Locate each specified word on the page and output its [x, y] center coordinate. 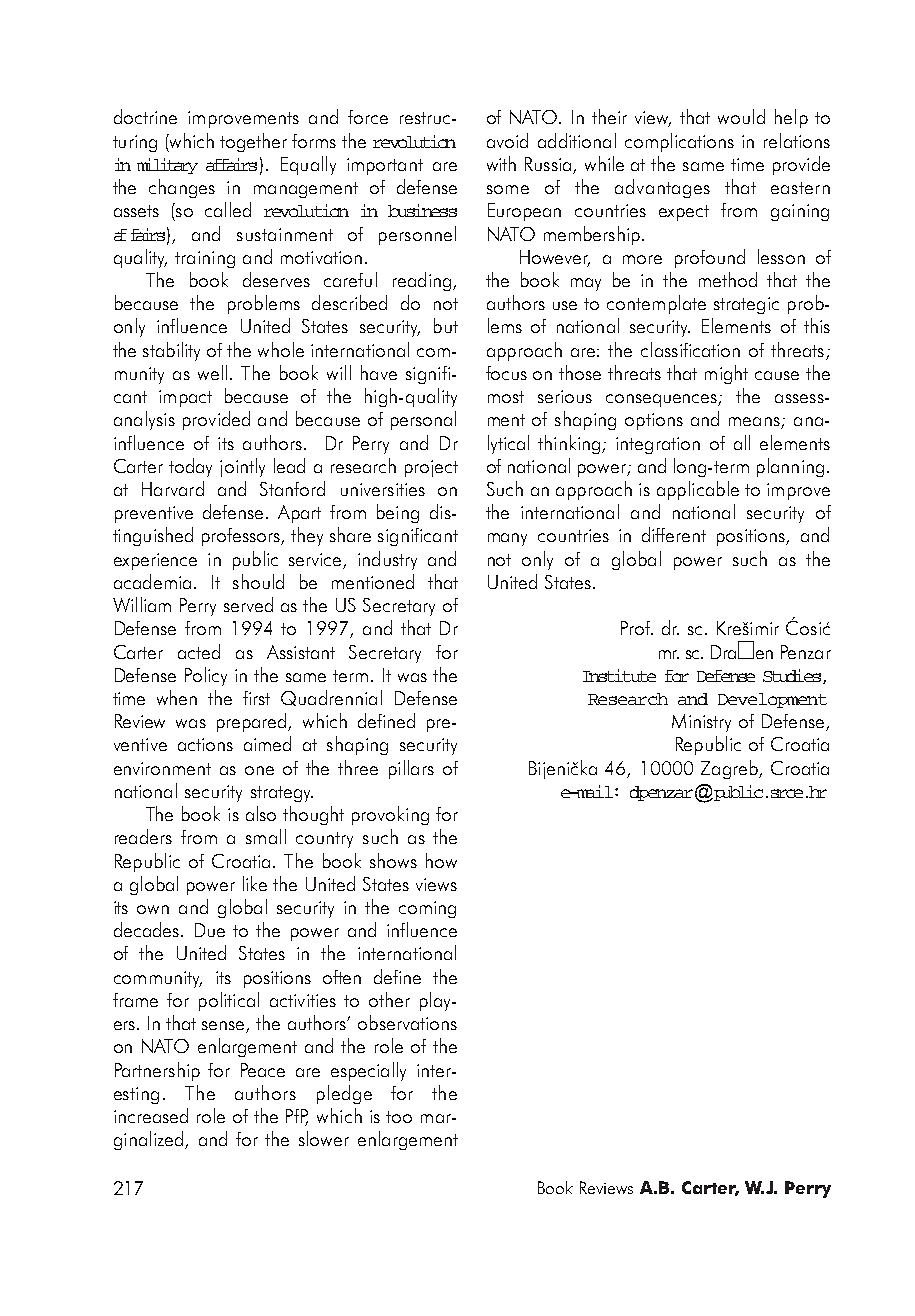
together [253, 142]
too [399, 1117]
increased [151, 1115]
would [741, 116]
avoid [507, 140]
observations [407, 1022]
